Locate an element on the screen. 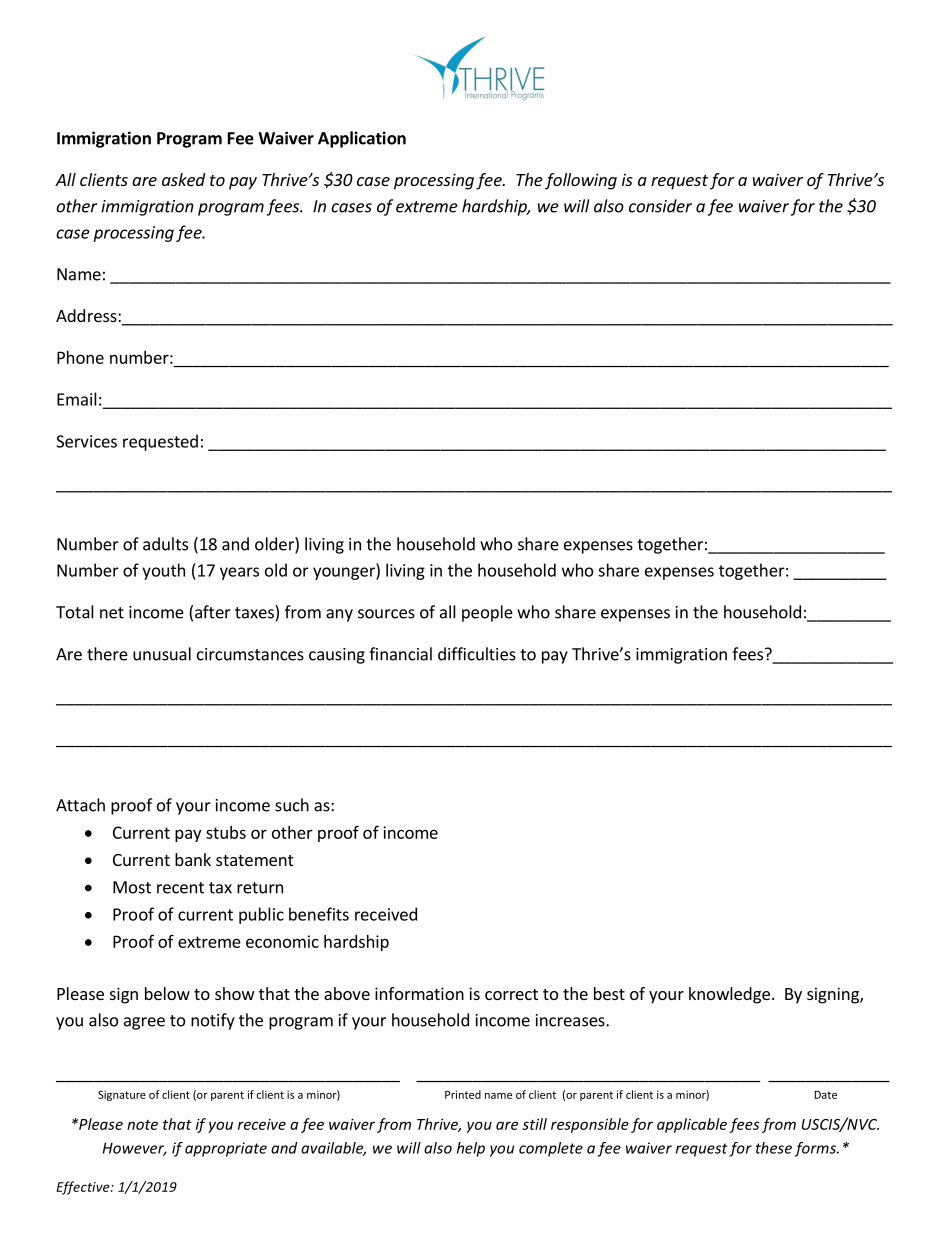 This screenshot has width=952, height=1233. help is located at coordinates (471, 1149).
